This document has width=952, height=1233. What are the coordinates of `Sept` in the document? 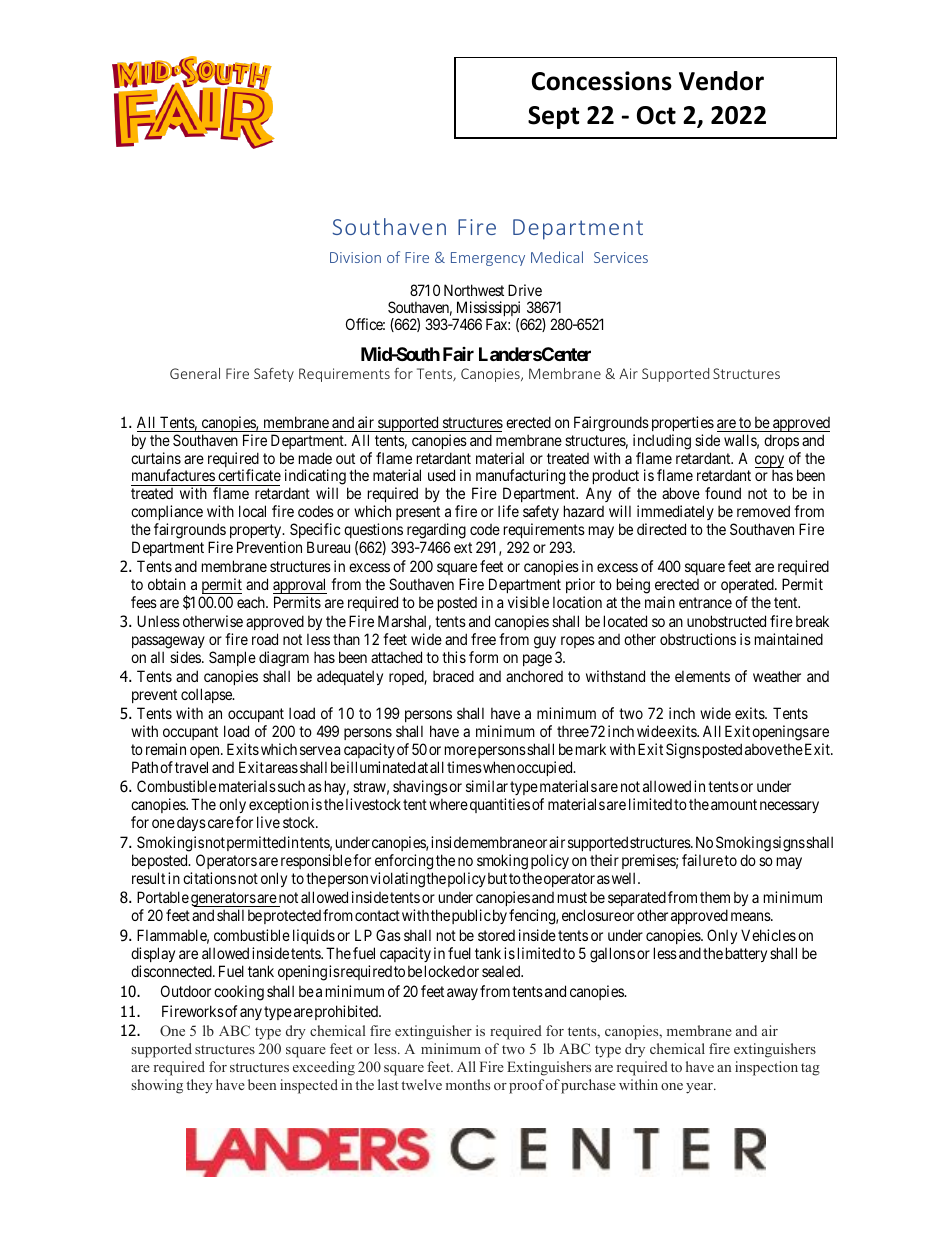 It's located at (553, 117).
